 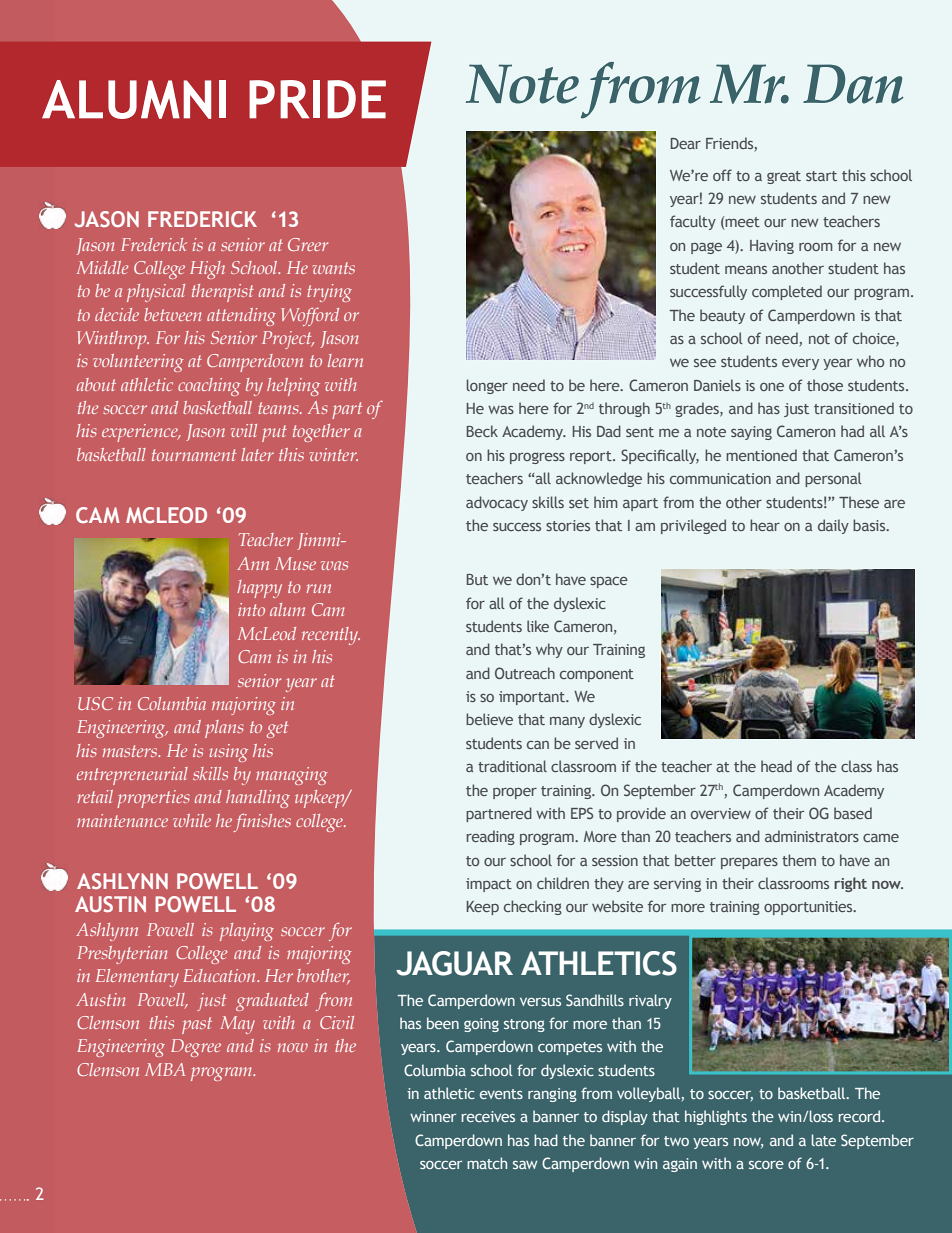 I want to click on while, so click(x=192, y=820).
